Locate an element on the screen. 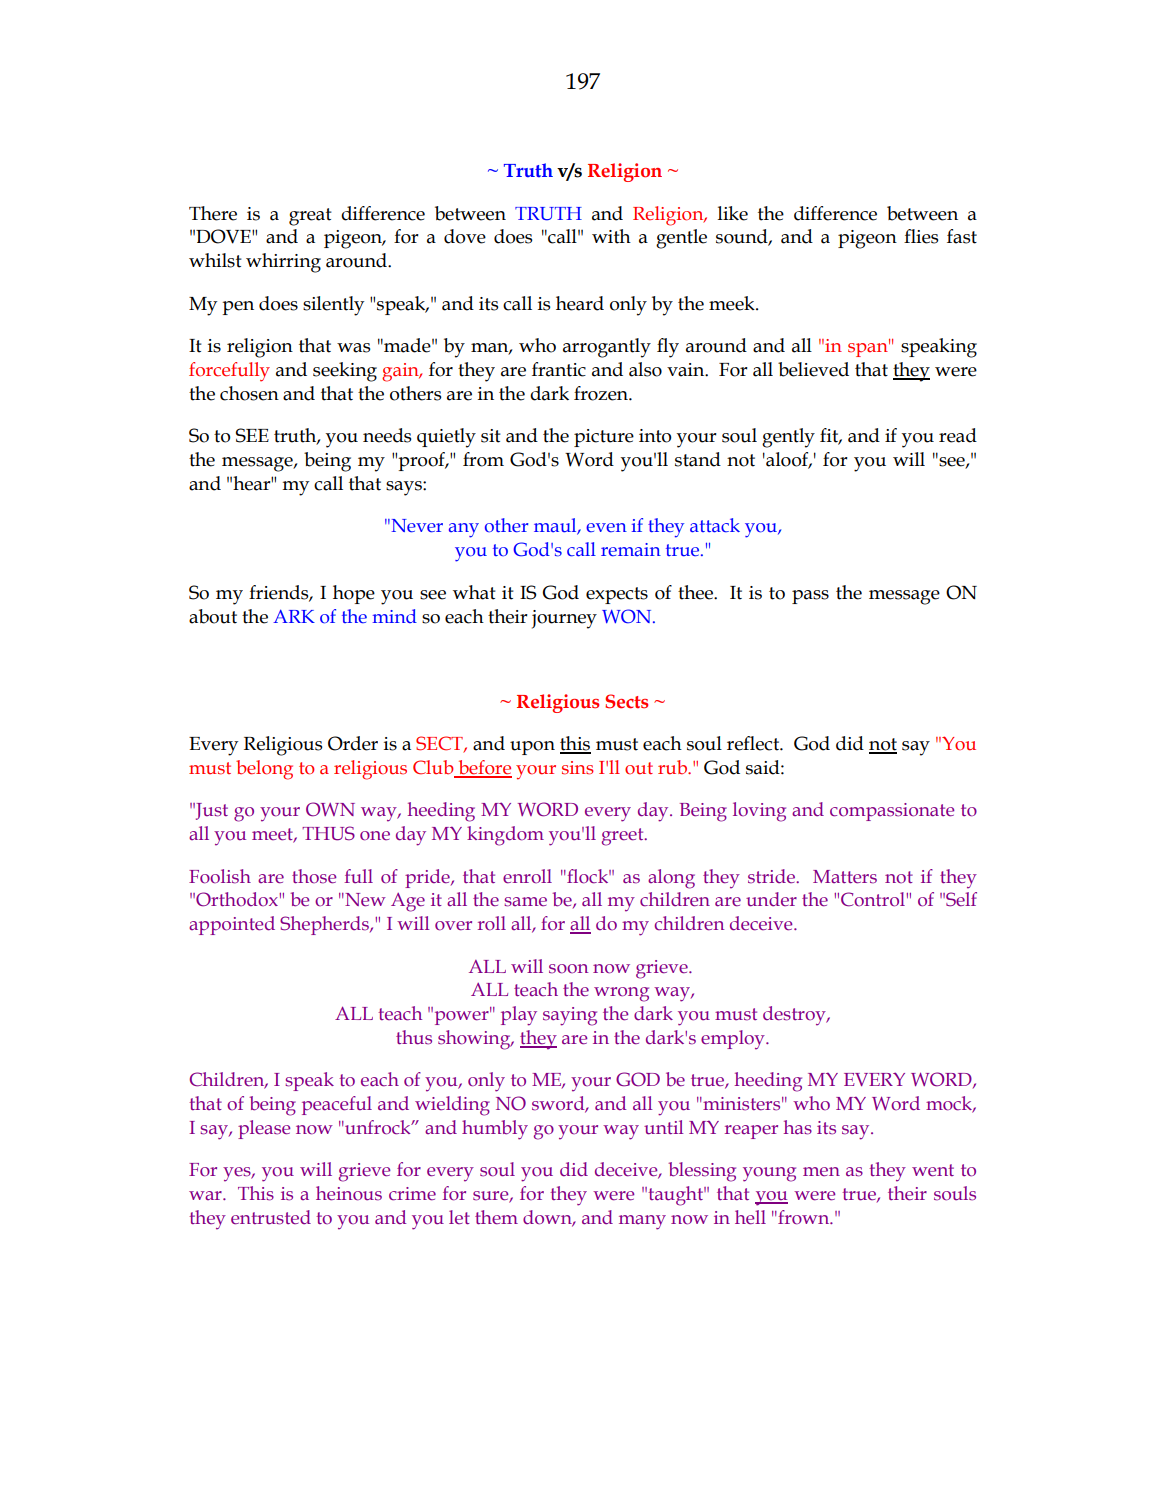 Image resolution: width=1166 pixels, height=1508 pixels. entrusted is located at coordinates (271, 1217).
